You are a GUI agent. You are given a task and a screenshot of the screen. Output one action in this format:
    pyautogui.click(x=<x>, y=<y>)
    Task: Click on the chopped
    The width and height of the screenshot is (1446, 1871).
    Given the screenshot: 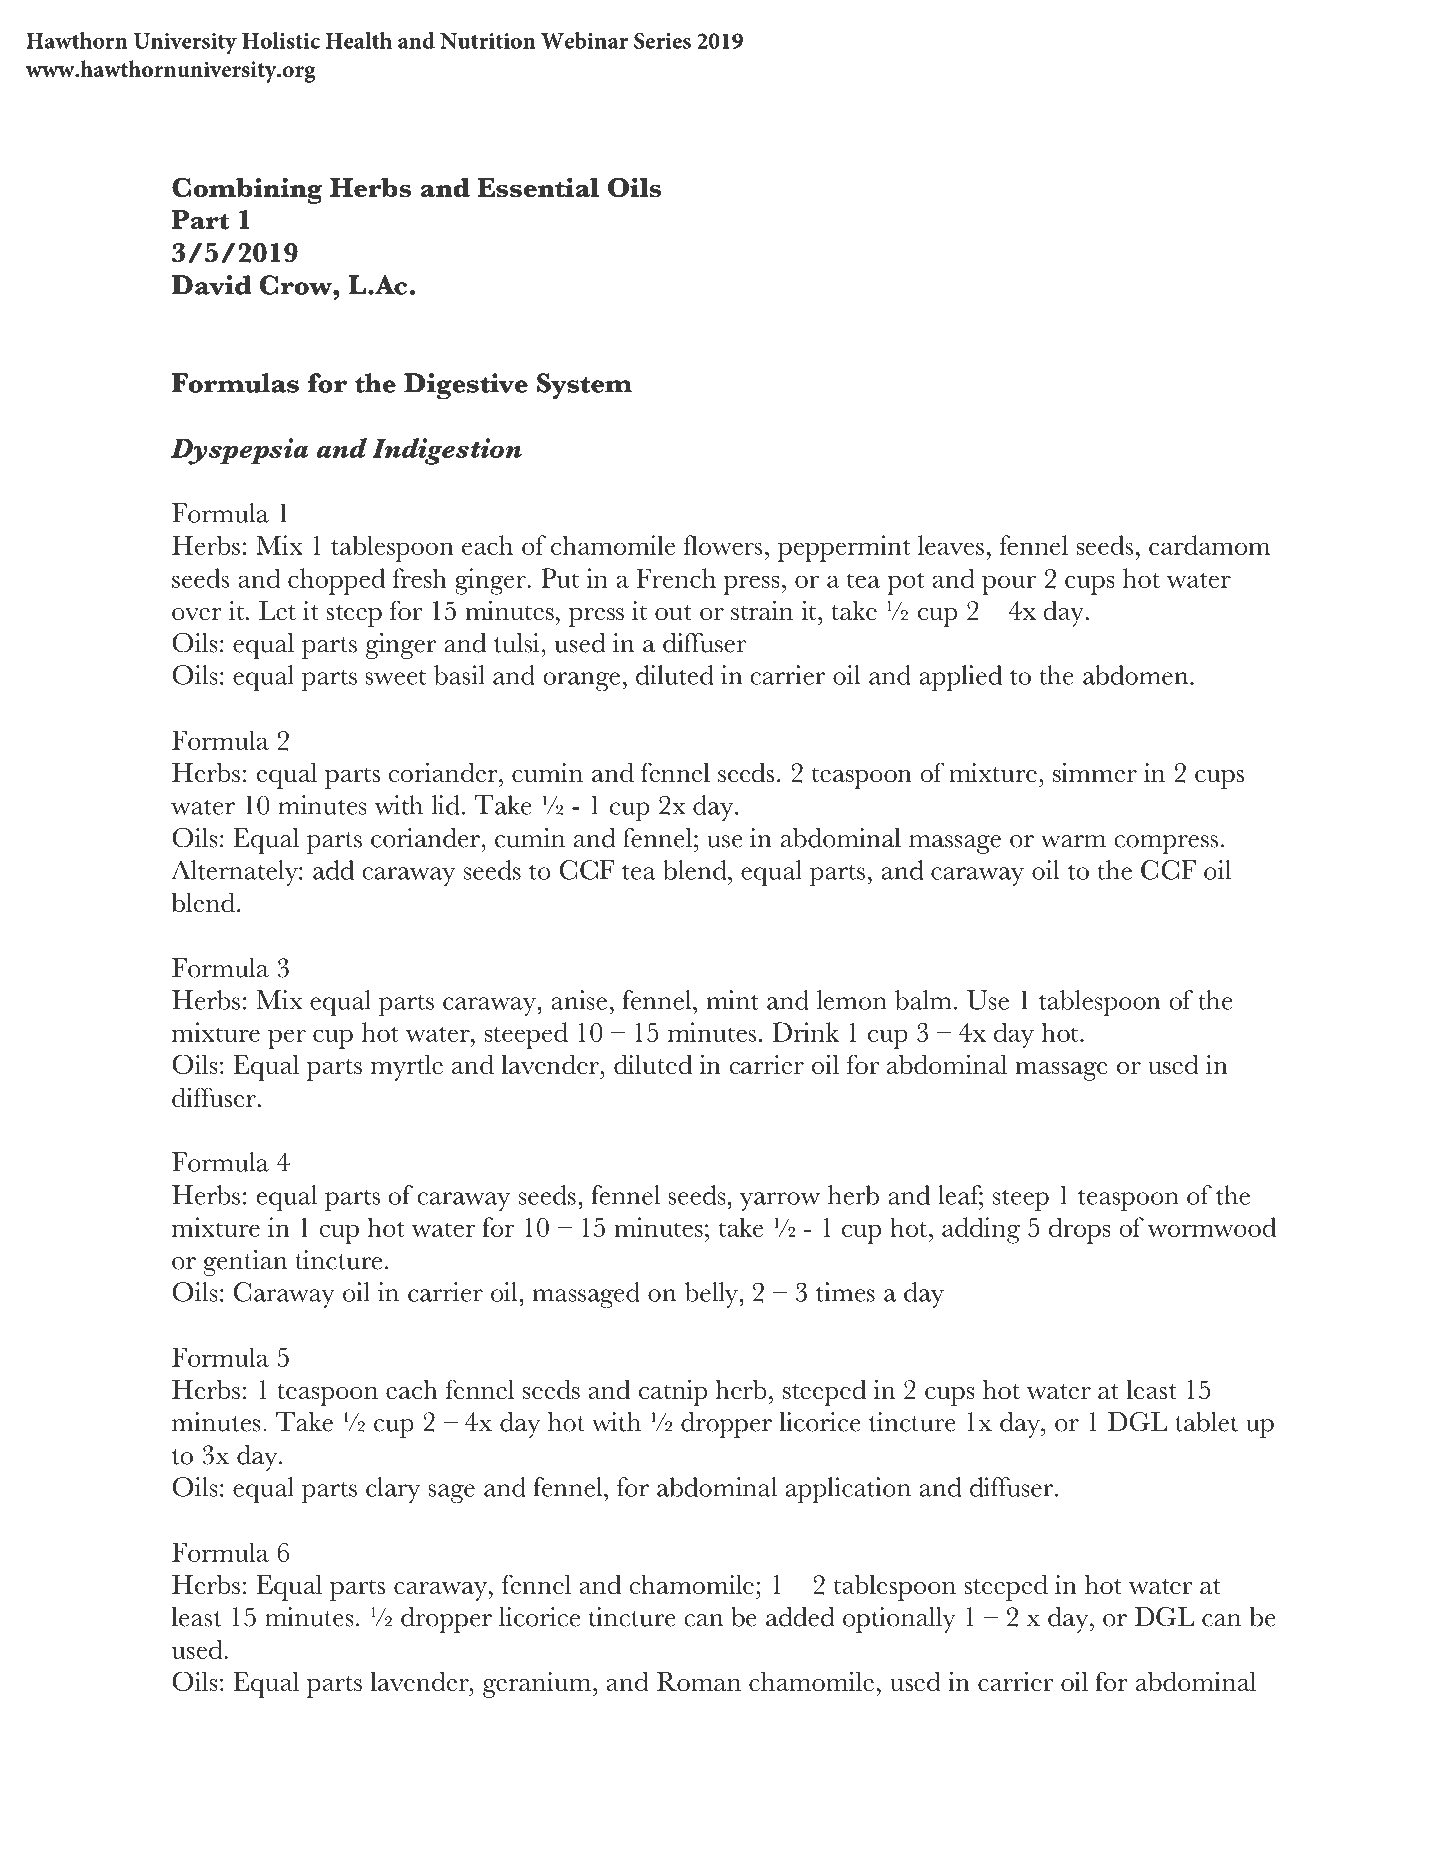 What is the action you would take?
    pyautogui.click(x=336, y=581)
